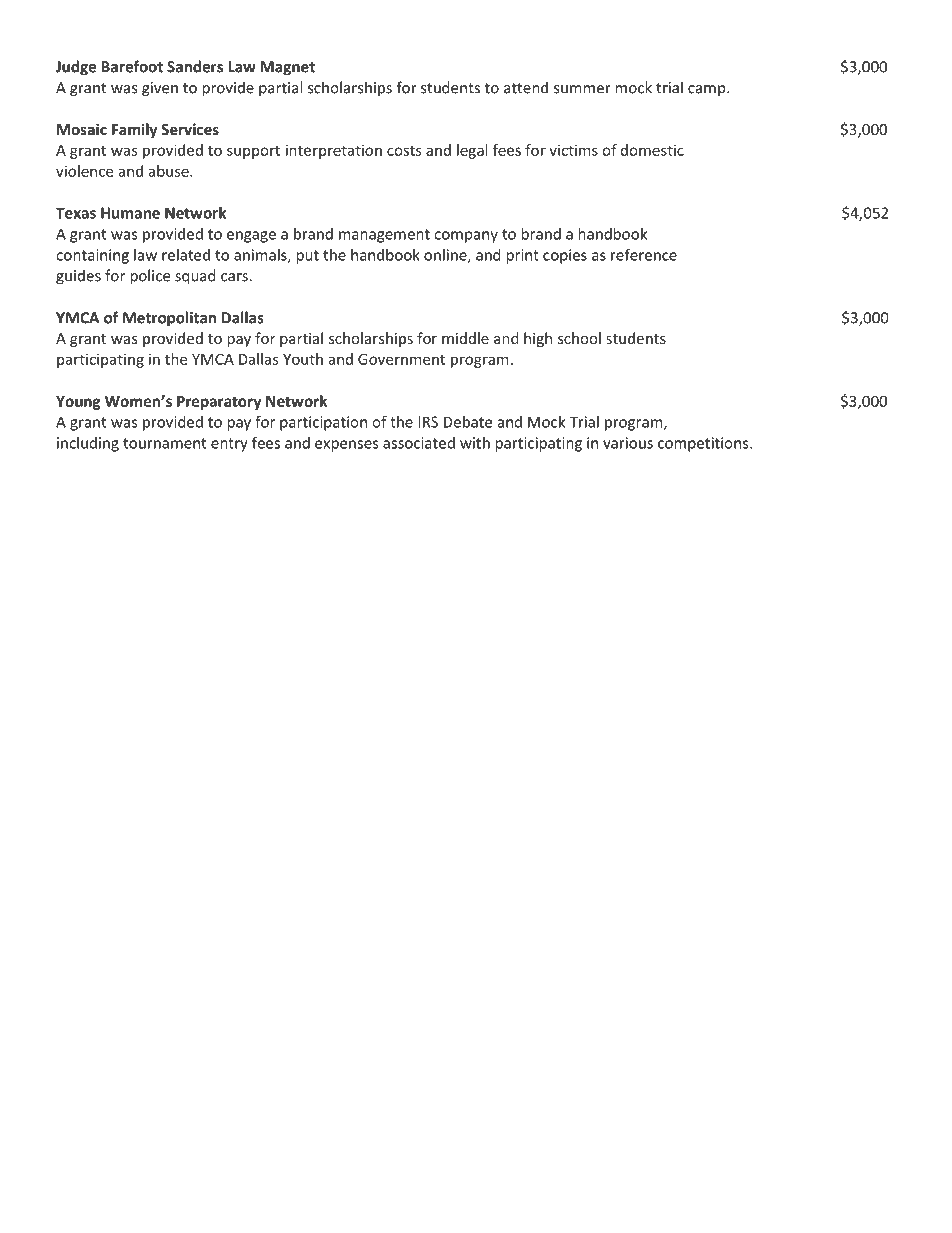 The height and width of the screenshot is (1233, 952). Describe the element at coordinates (160, 89) in the screenshot. I see `given` at that location.
